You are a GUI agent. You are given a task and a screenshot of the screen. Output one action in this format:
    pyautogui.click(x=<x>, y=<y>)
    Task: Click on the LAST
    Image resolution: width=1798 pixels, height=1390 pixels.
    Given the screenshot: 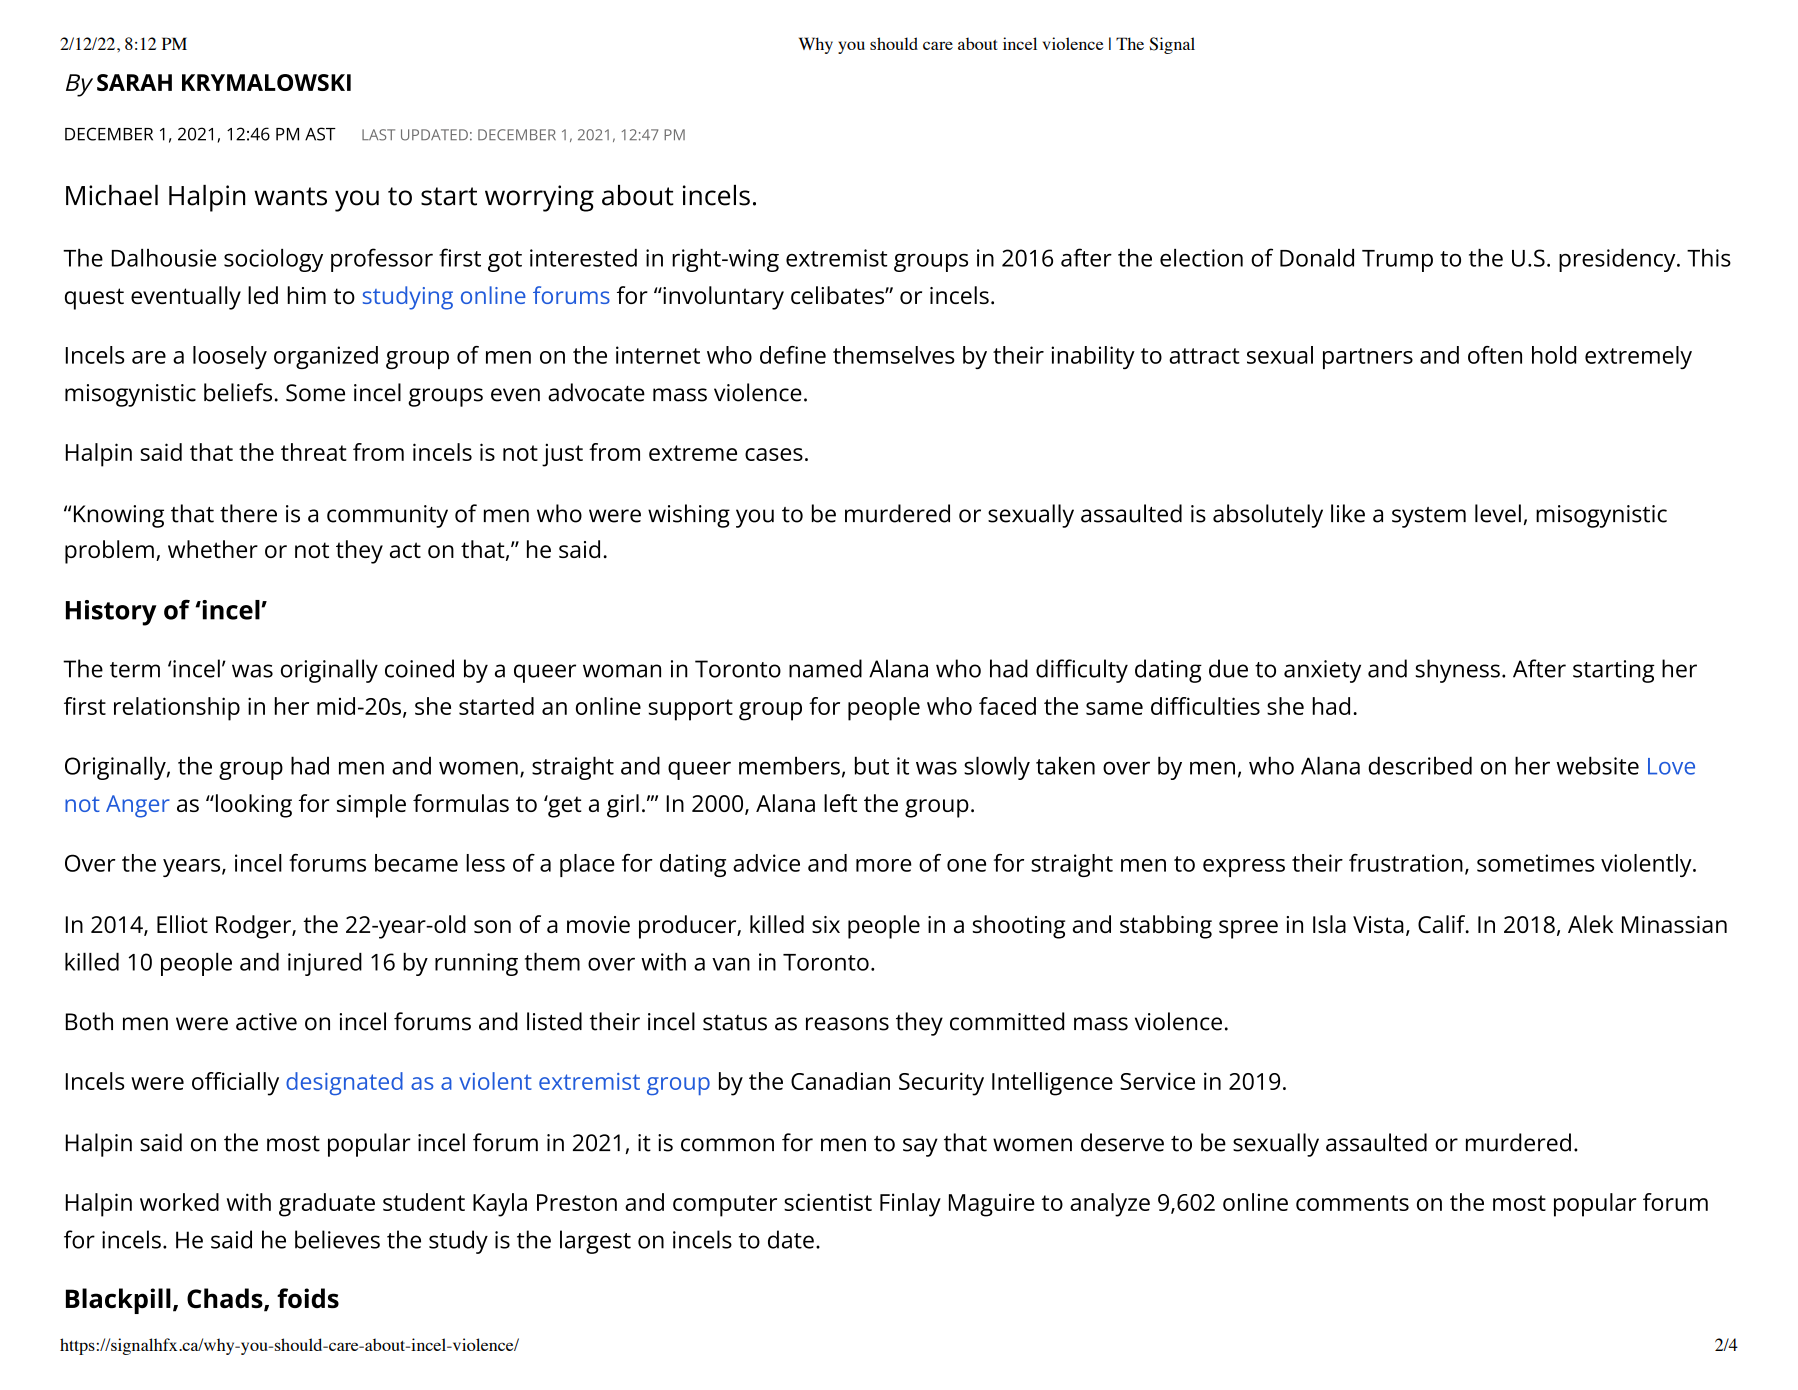 What is the action you would take?
    pyautogui.click(x=378, y=135)
